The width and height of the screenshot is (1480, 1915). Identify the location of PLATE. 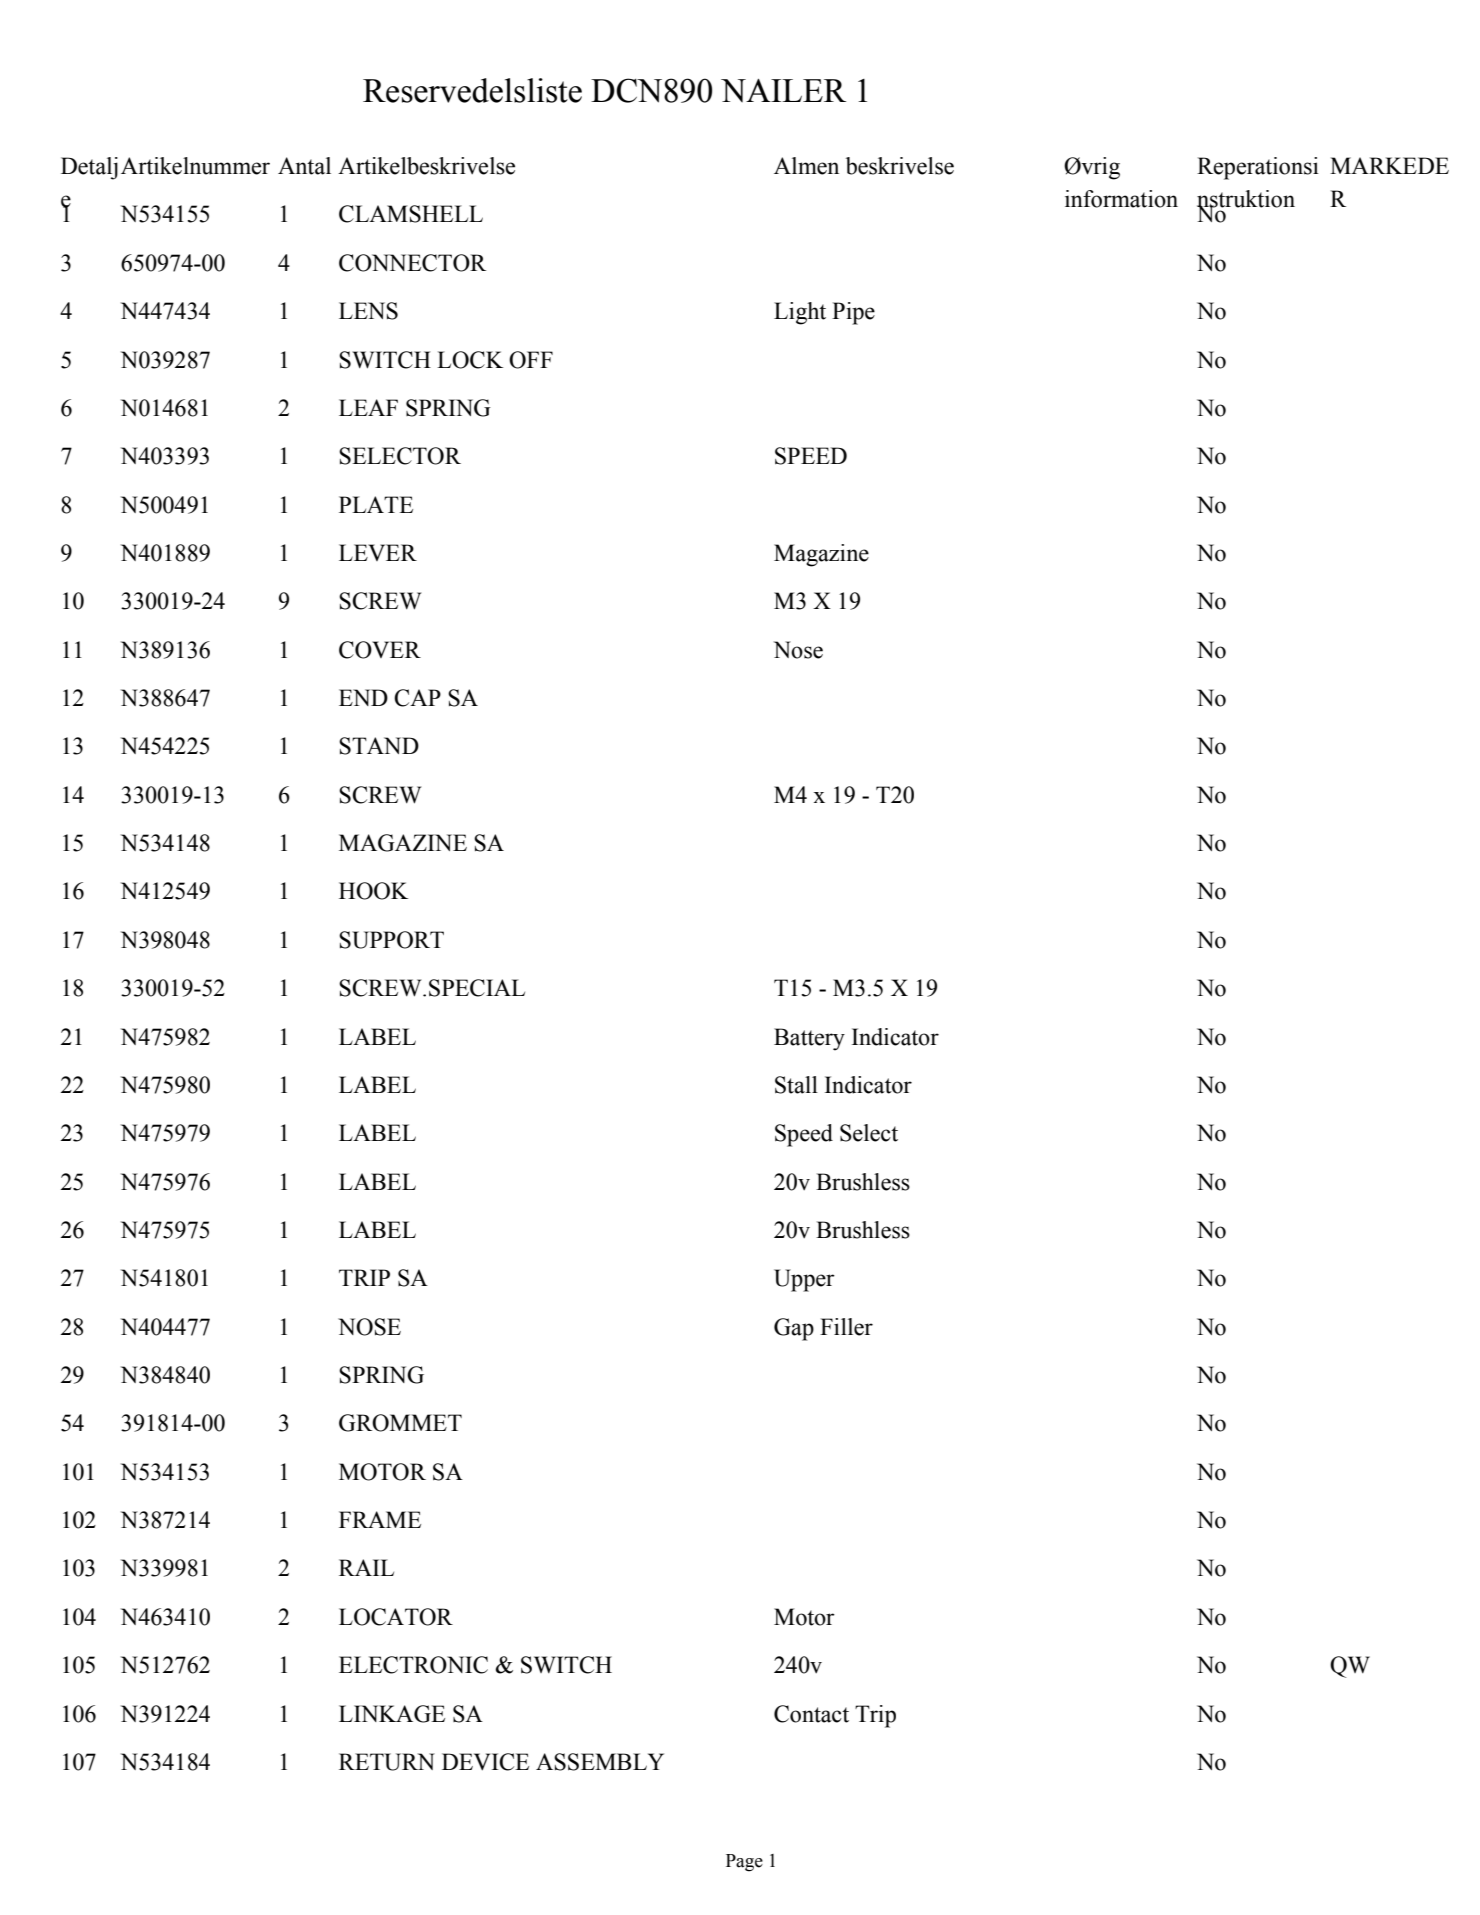
(376, 504).
